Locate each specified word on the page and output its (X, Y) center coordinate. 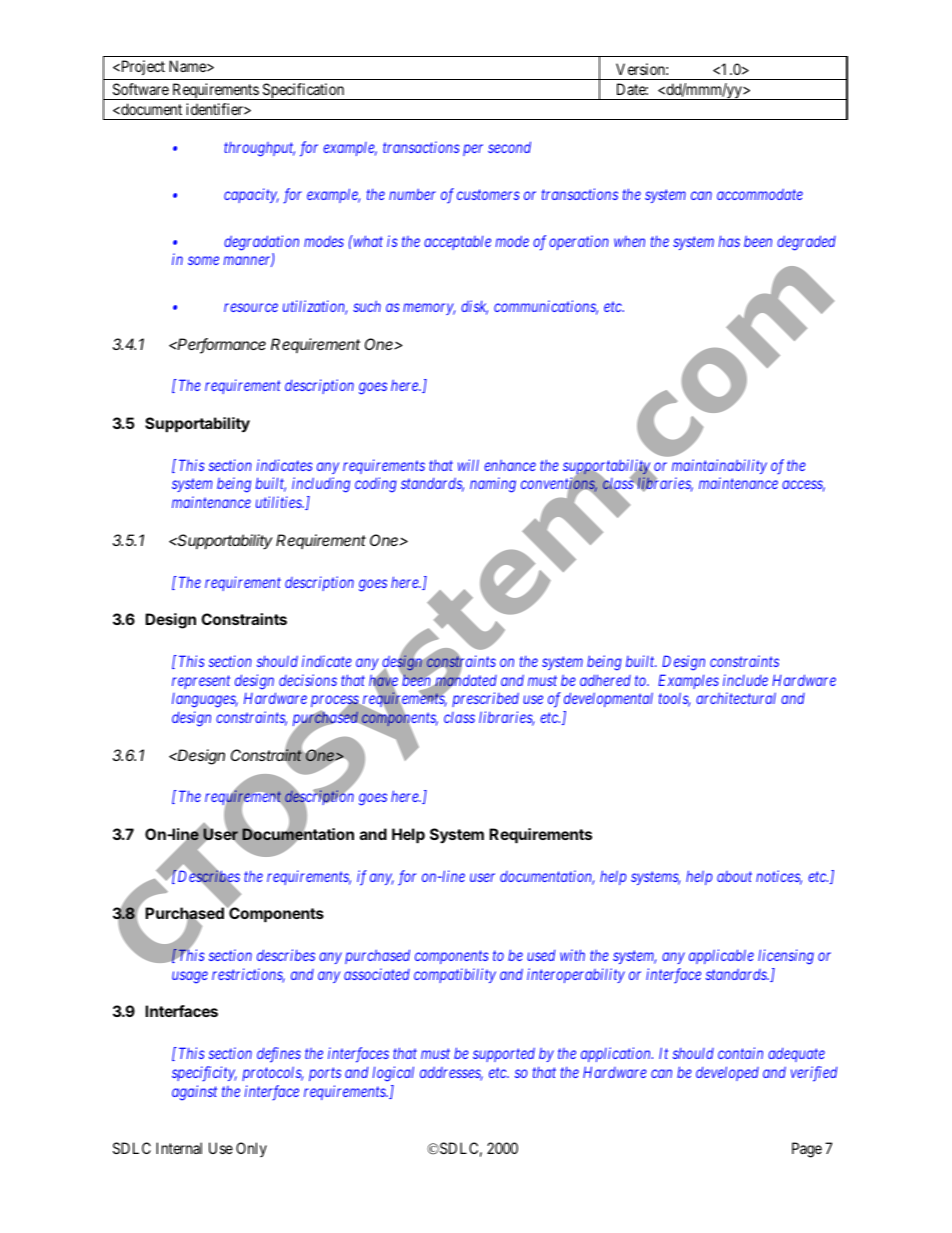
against (194, 1093)
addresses (451, 1073)
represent (201, 682)
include (745, 680)
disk (474, 307)
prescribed (485, 699)
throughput (259, 149)
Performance (221, 345)
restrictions (248, 975)
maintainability (719, 466)
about (734, 876)
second (509, 147)
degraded (806, 243)
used (541, 955)
